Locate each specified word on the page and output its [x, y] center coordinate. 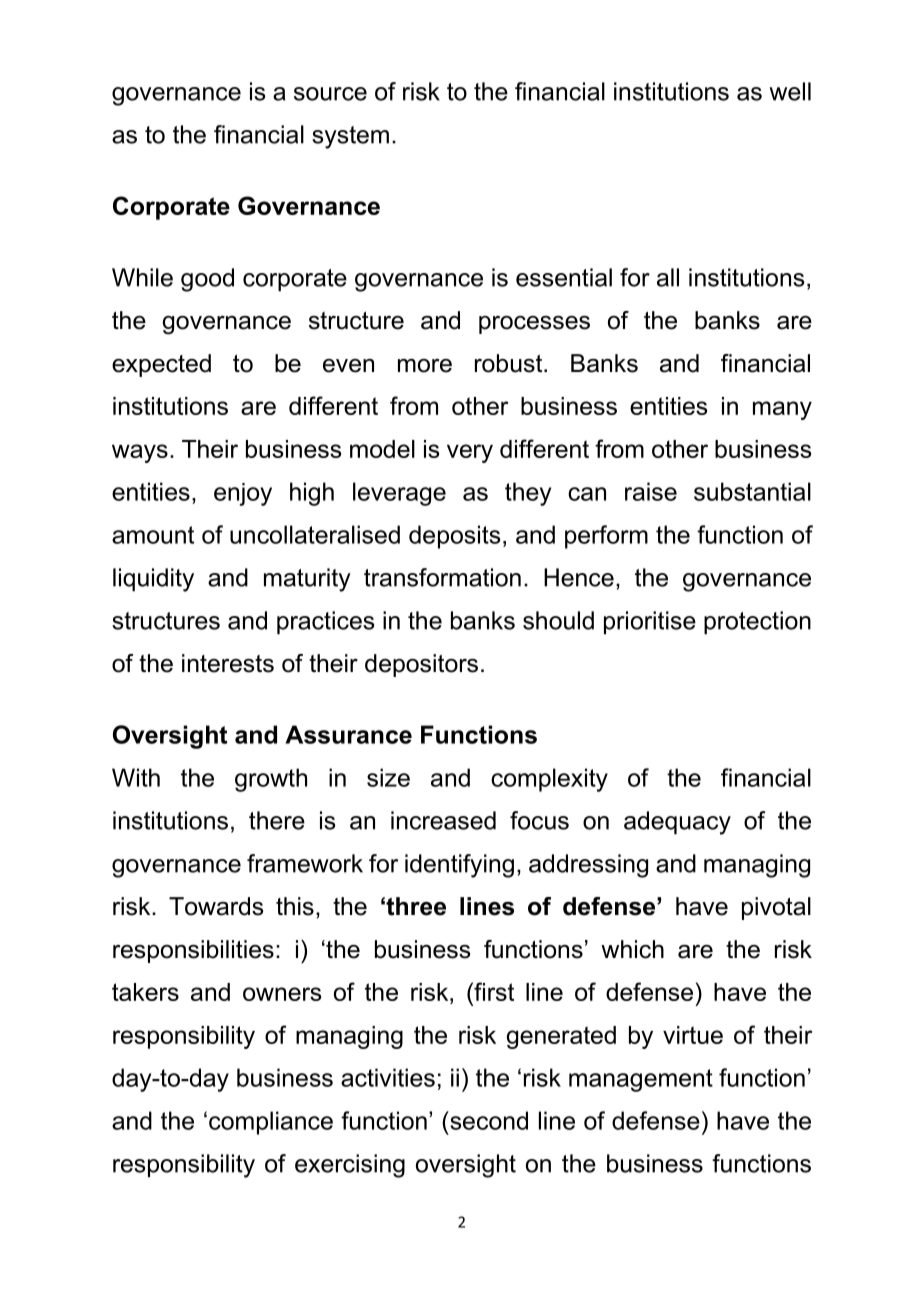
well [790, 91]
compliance [271, 1123]
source [330, 94]
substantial [752, 491]
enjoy [243, 494]
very [470, 453]
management [641, 1080]
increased [443, 820]
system [350, 137]
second [488, 1120]
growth [271, 780]
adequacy [677, 823]
